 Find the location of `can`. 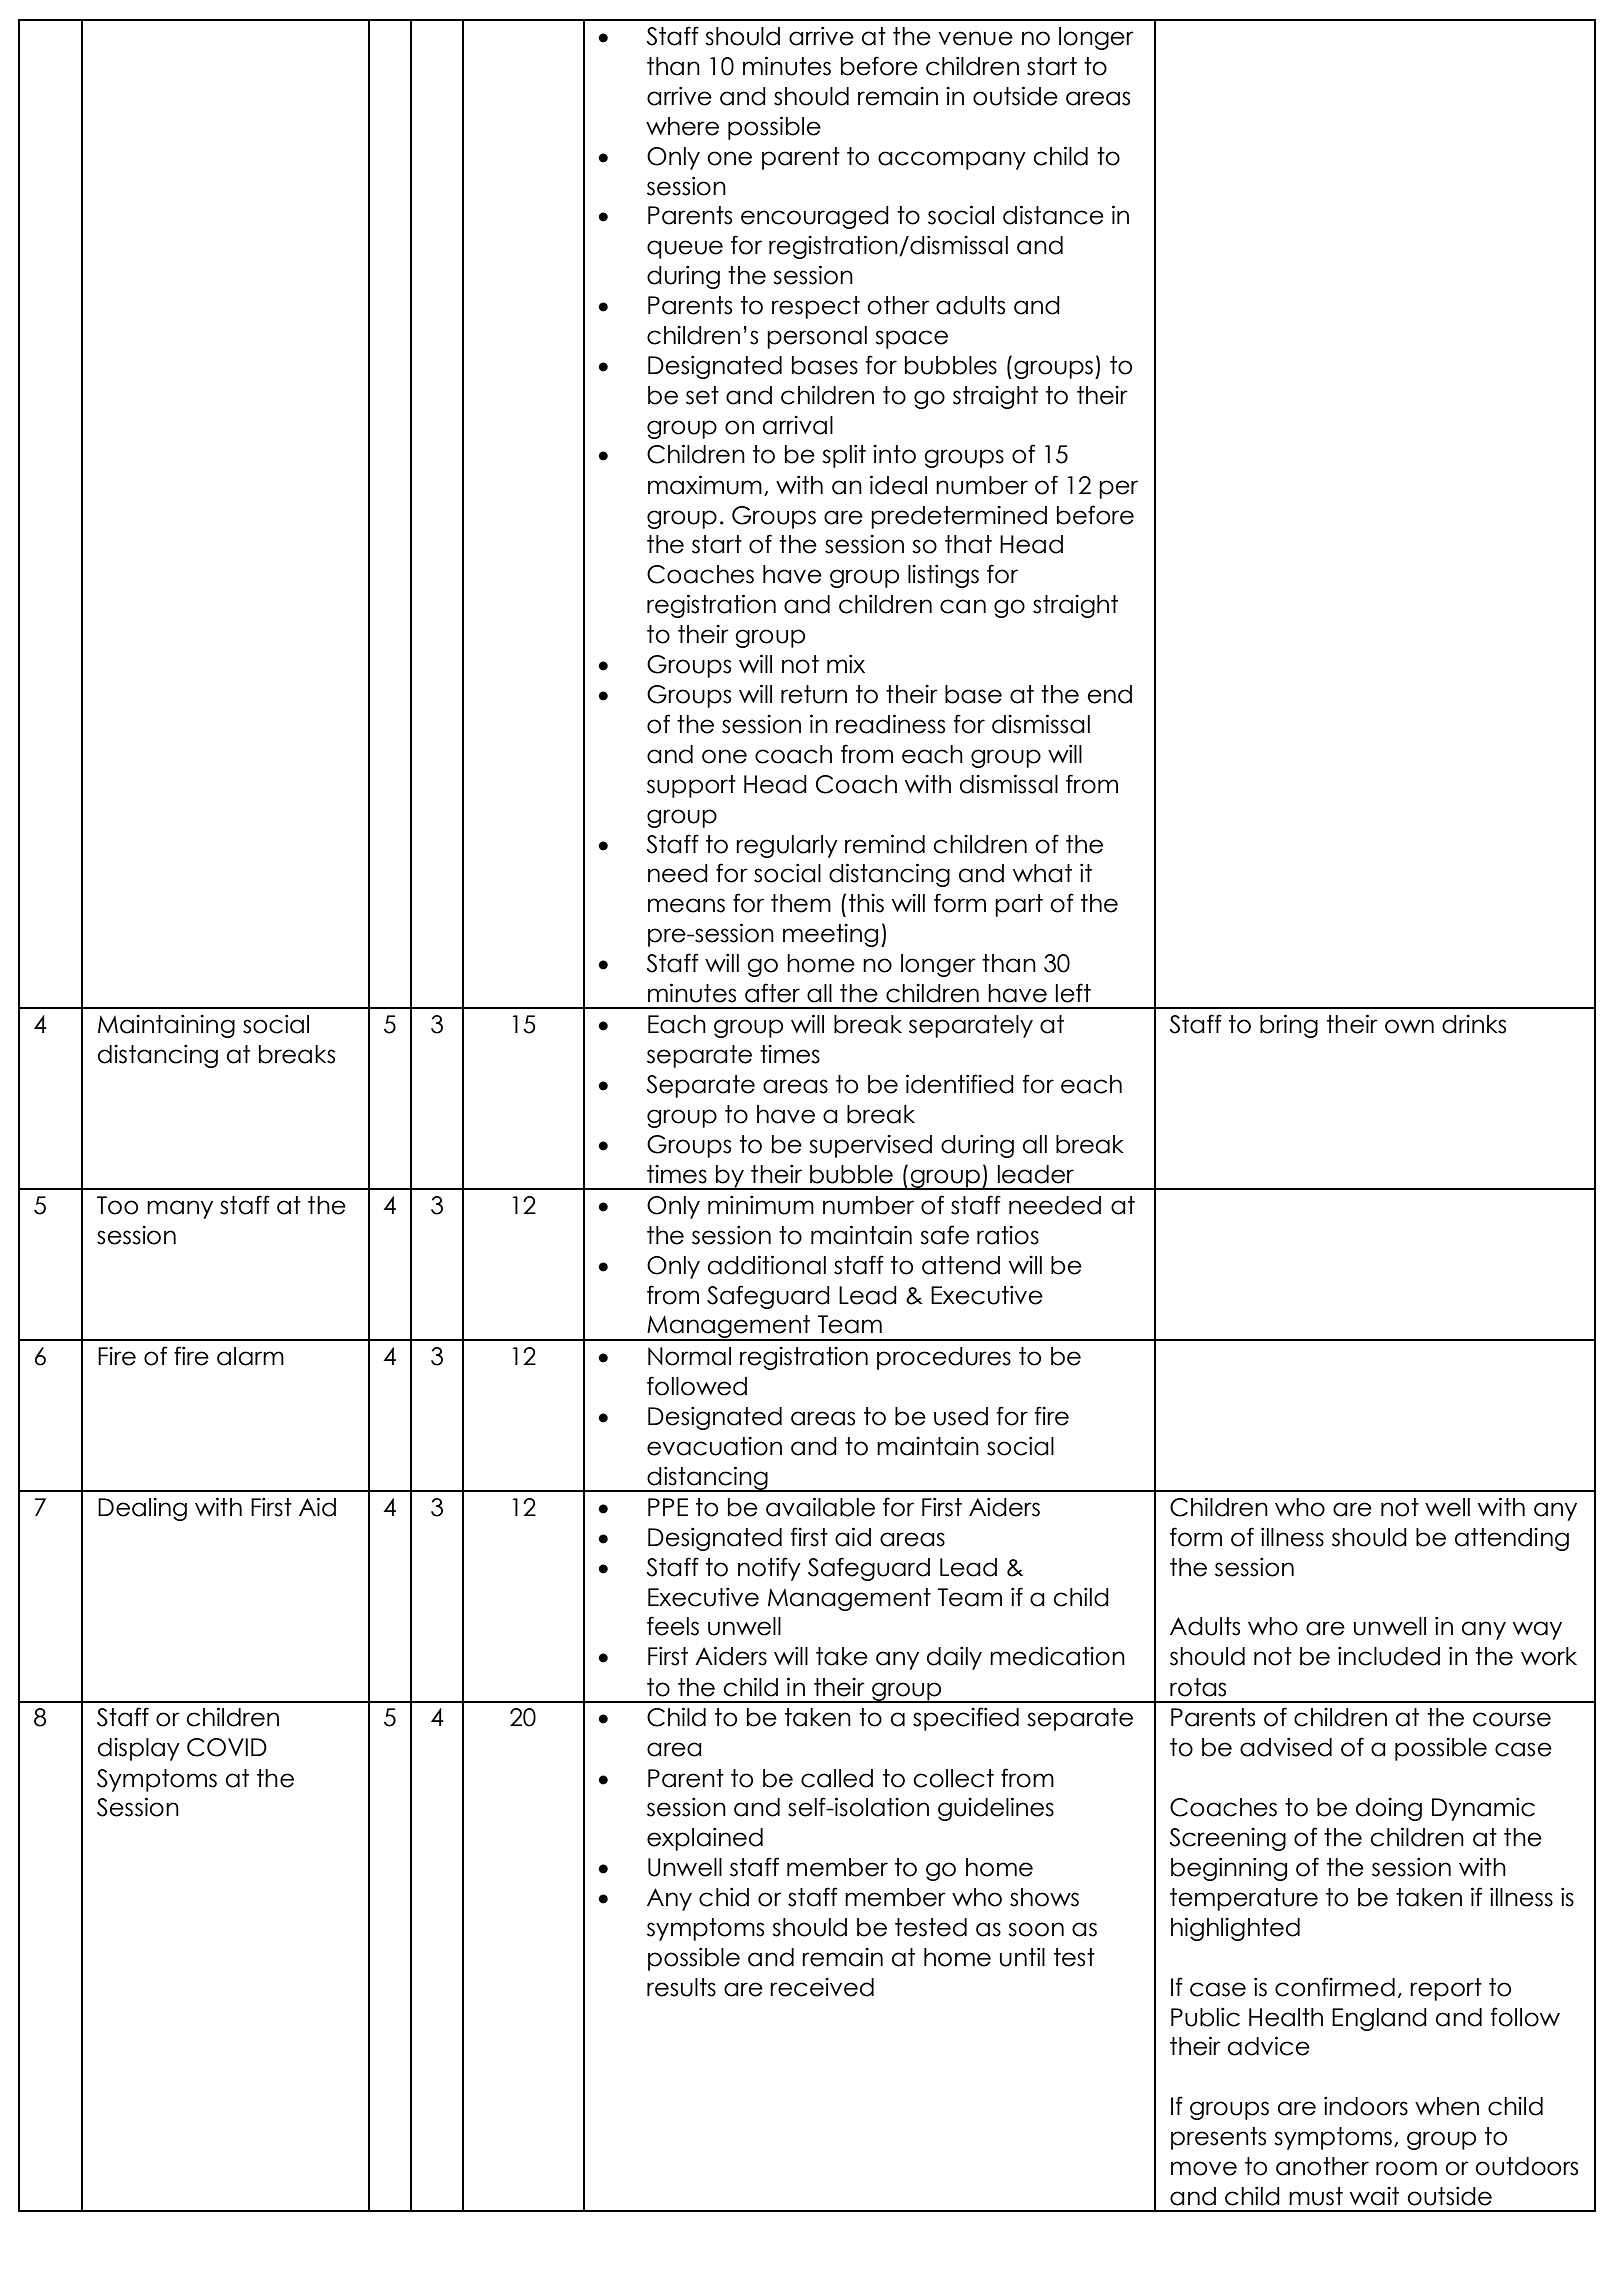

can is located at coordinates (963, 606).
